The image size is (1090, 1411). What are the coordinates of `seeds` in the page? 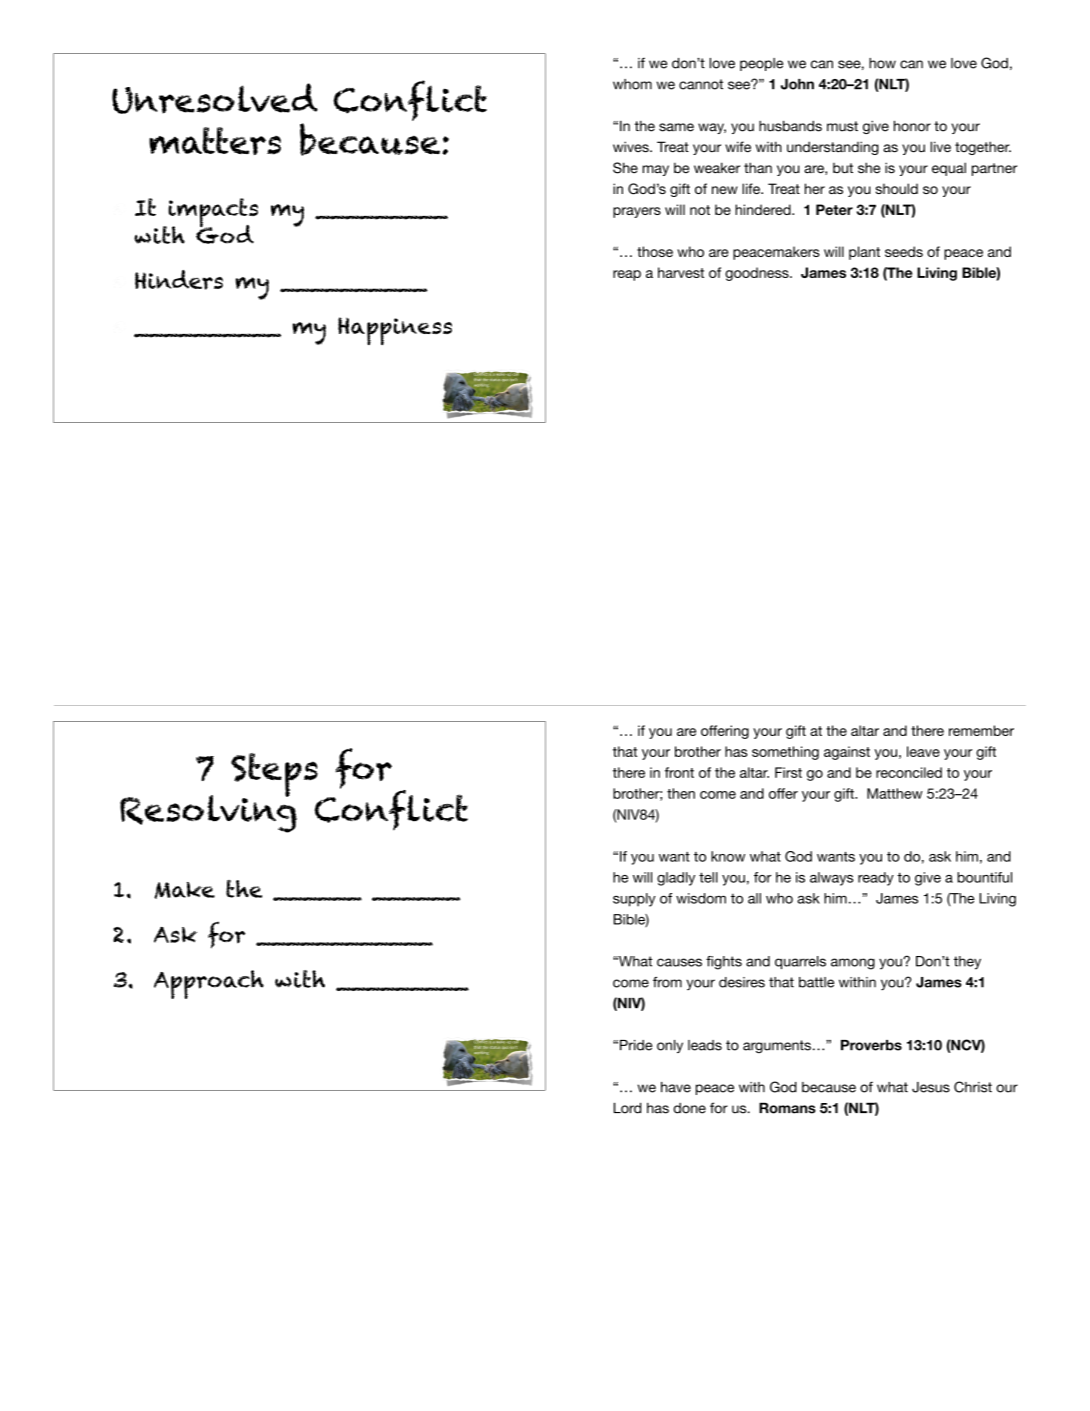 It's located at (904, 251).
